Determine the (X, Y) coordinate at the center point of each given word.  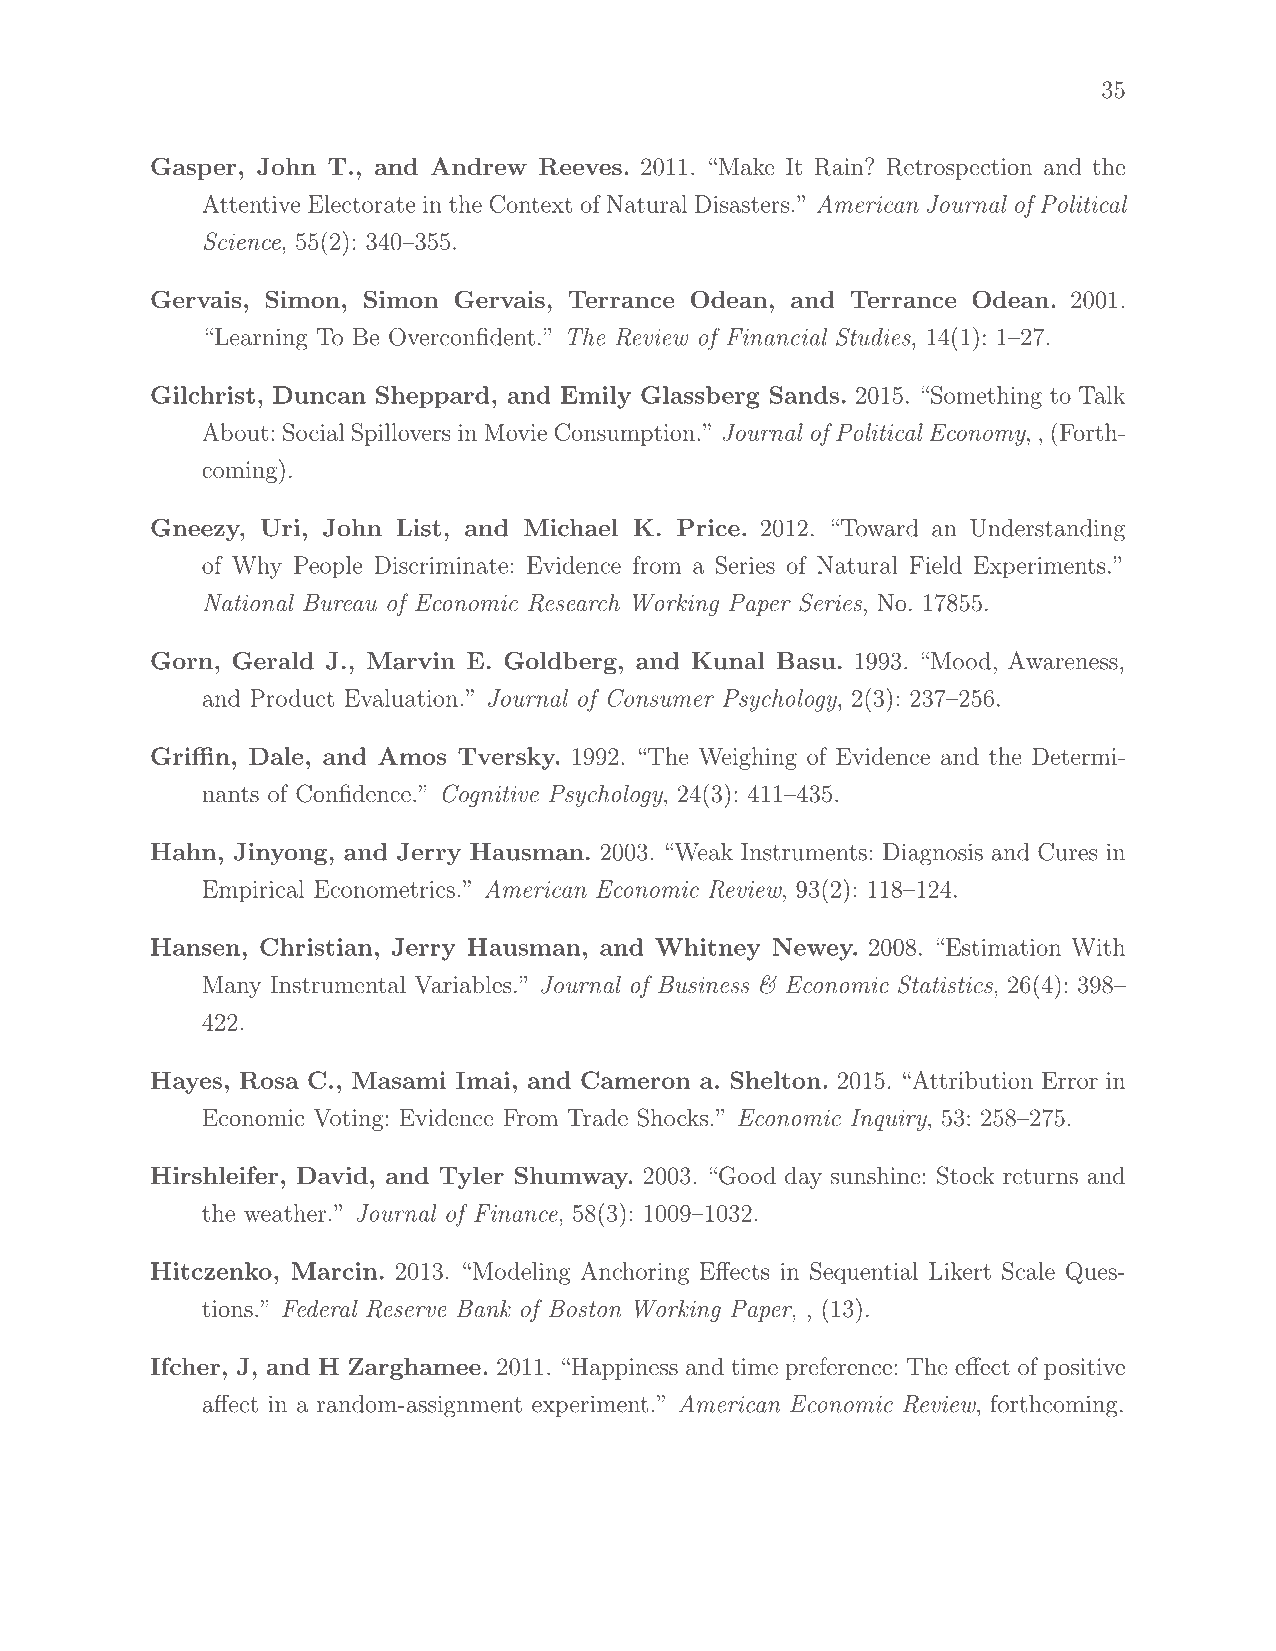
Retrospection (959, 169)
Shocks (673, 1117)
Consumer (661, 698)
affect (230, 1403)
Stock (966, 1175)
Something (986, 397)
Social (314, 432)
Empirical (253, 891)
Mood (961, 661)
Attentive (251, 204)
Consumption (625, 434)
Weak (702, 852)
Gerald (273, 661)
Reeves (580, 167)
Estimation (1003, 947)
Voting (348, 1120)
